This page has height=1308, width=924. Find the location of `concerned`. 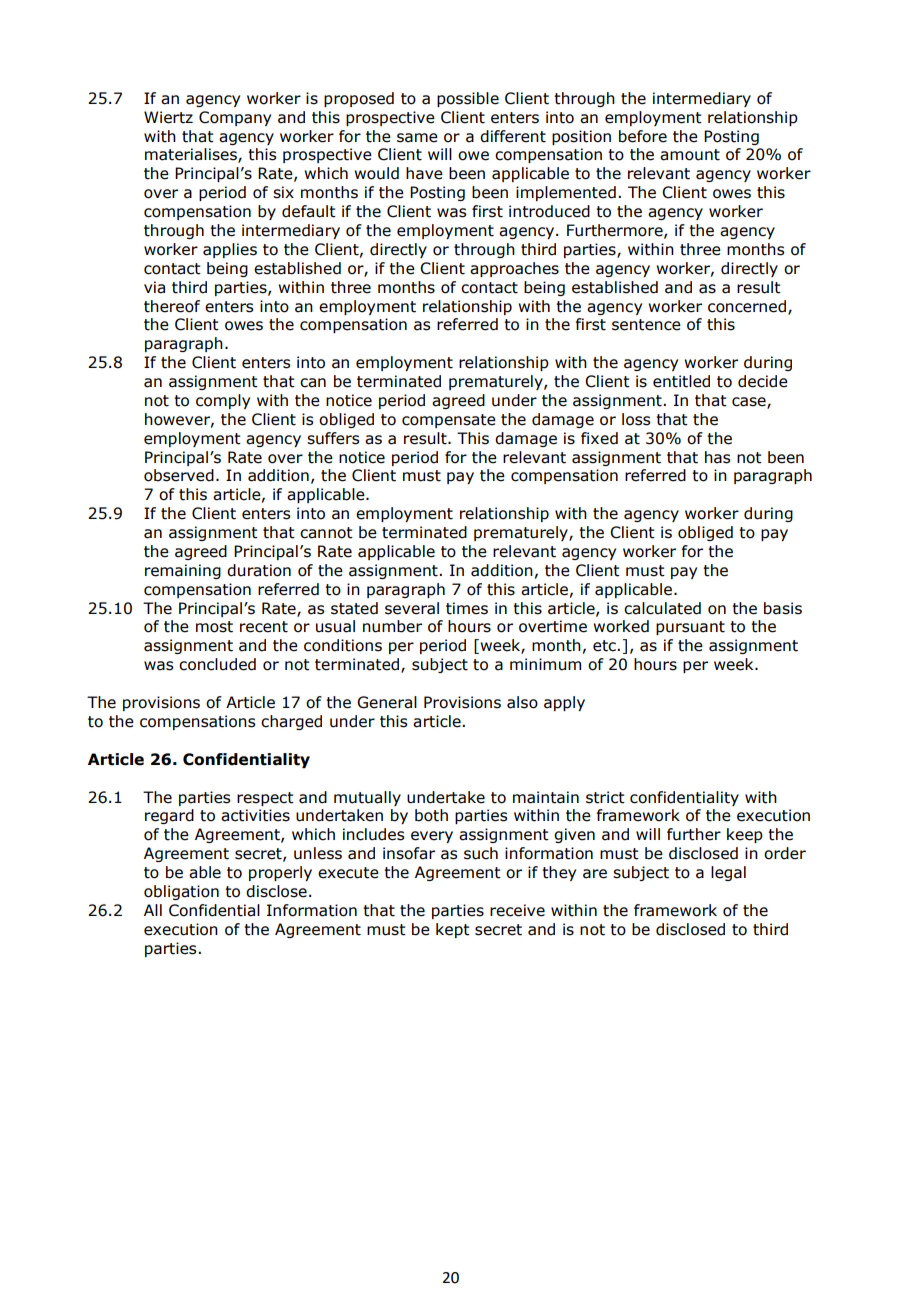

concerned is located at coordinates (747, 306).
